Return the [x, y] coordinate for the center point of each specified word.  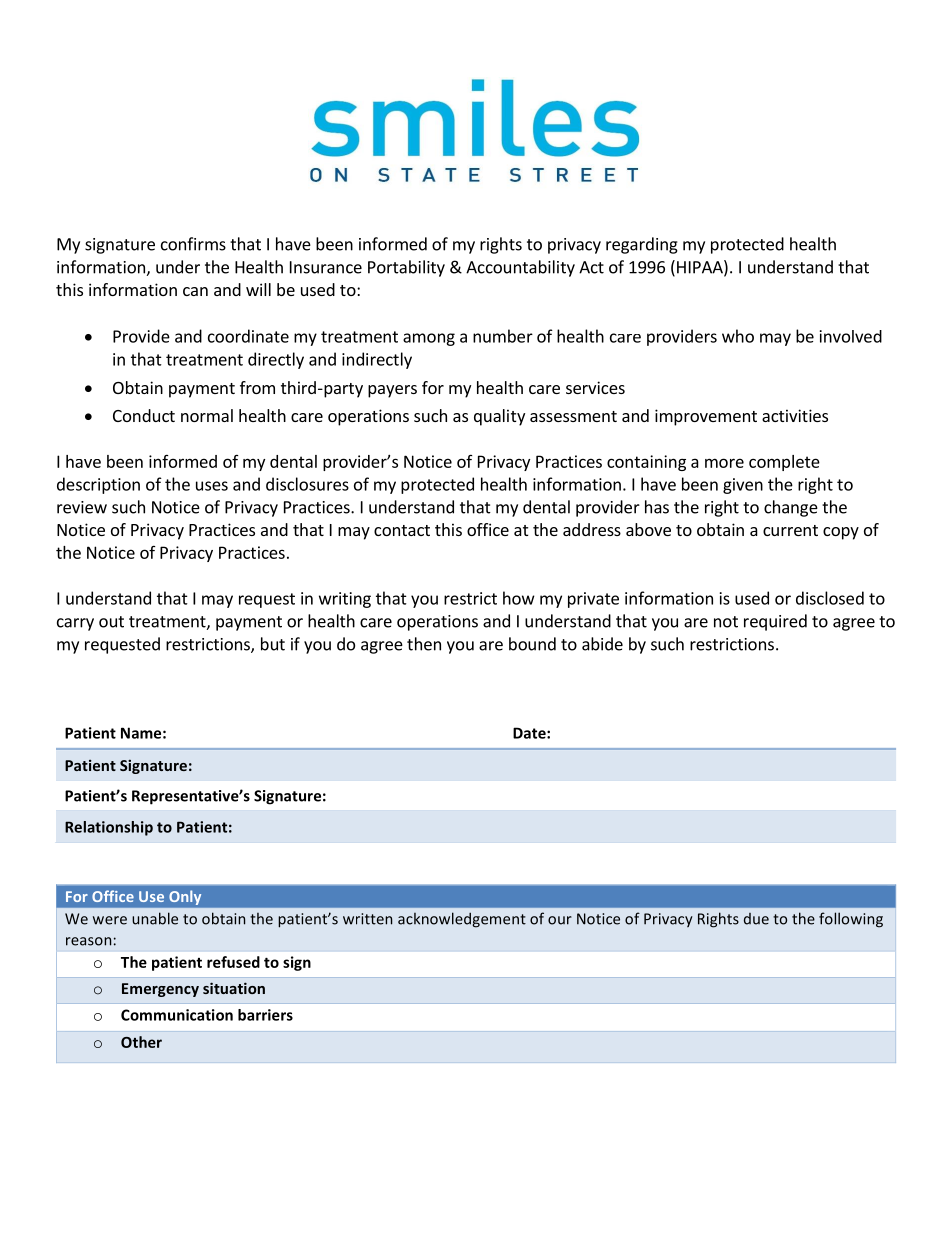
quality [499, 417]
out [111, 622]
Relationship [109, 828]
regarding [642, 245]
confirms [193, 244]
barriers [265, 1015]
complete [784, 463]
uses [212, 486]
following [851, 920]
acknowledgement [462, 920]
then [424, 644]
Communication [177, 1015]
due [756, 919]
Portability [406, 268]
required [775, 622]
